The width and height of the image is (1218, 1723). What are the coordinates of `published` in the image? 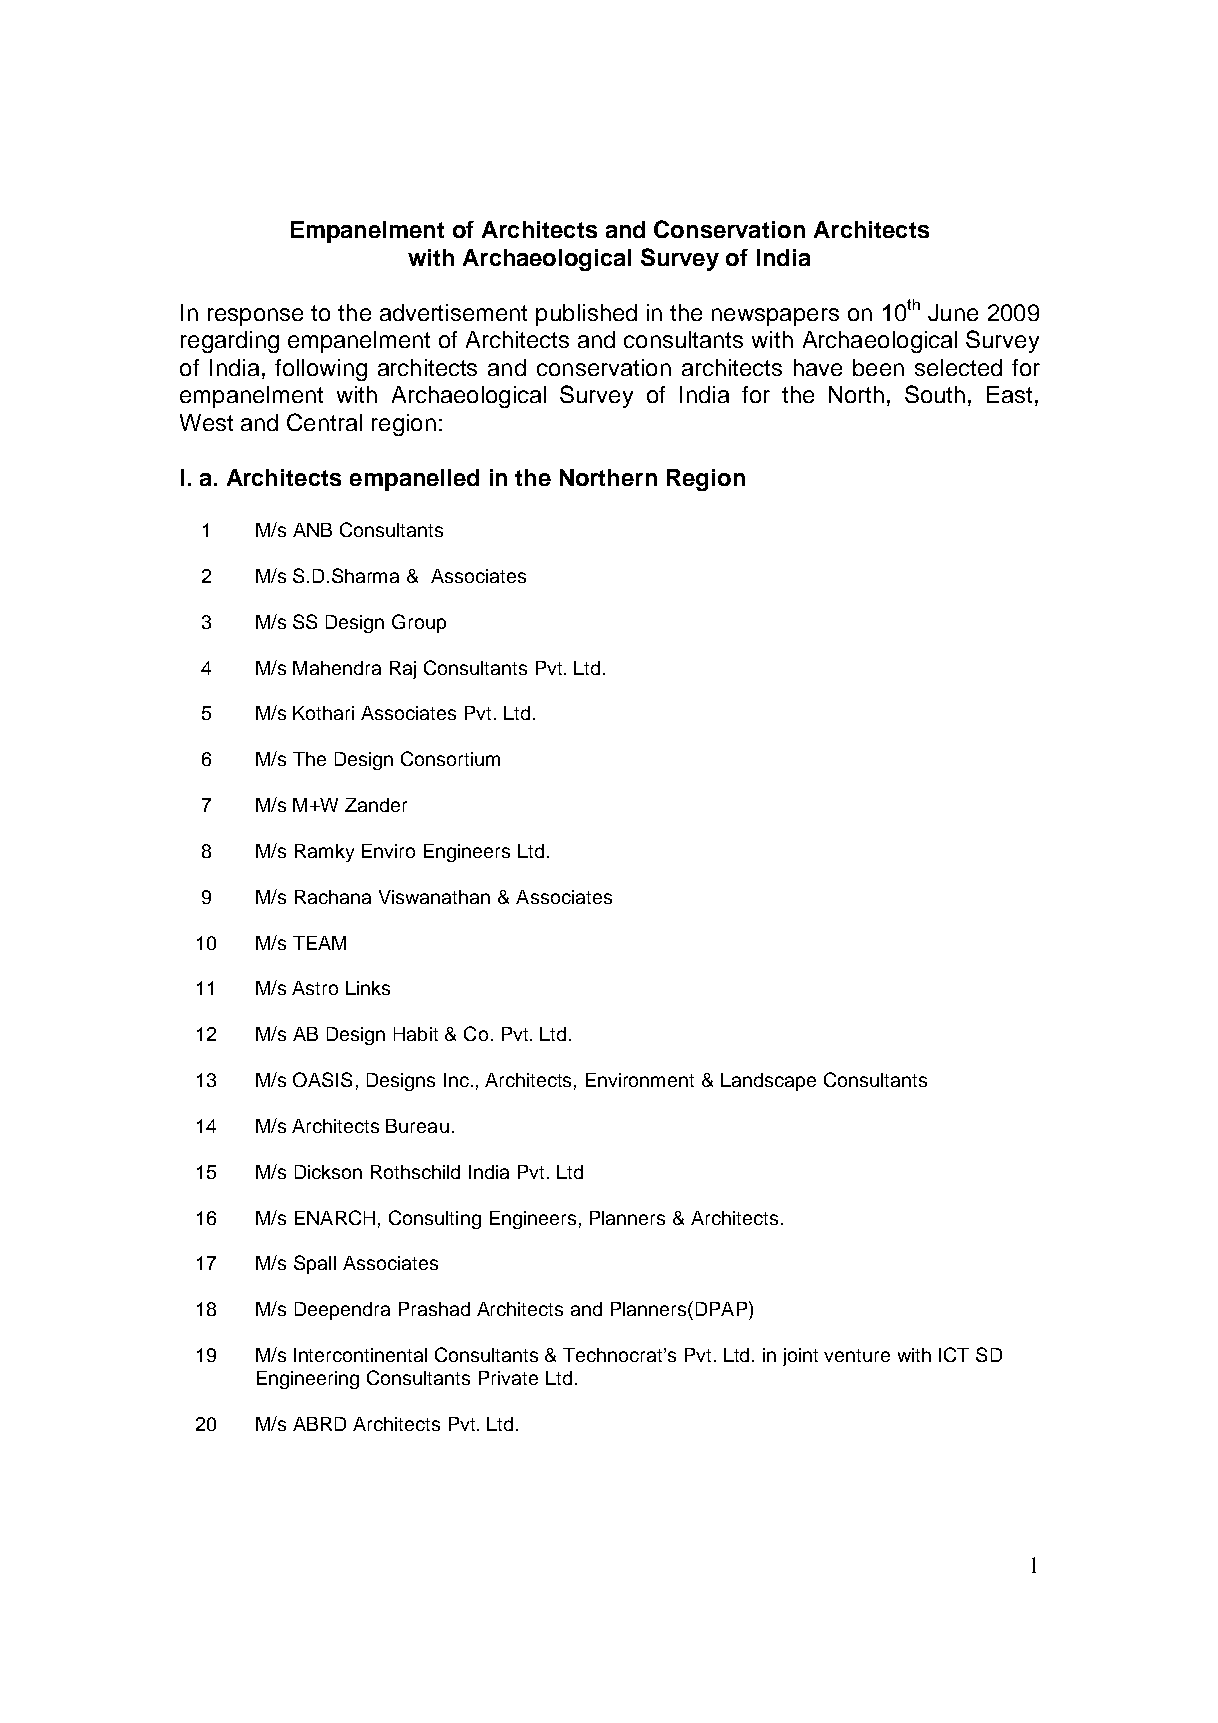 It's located at (586, 315).
